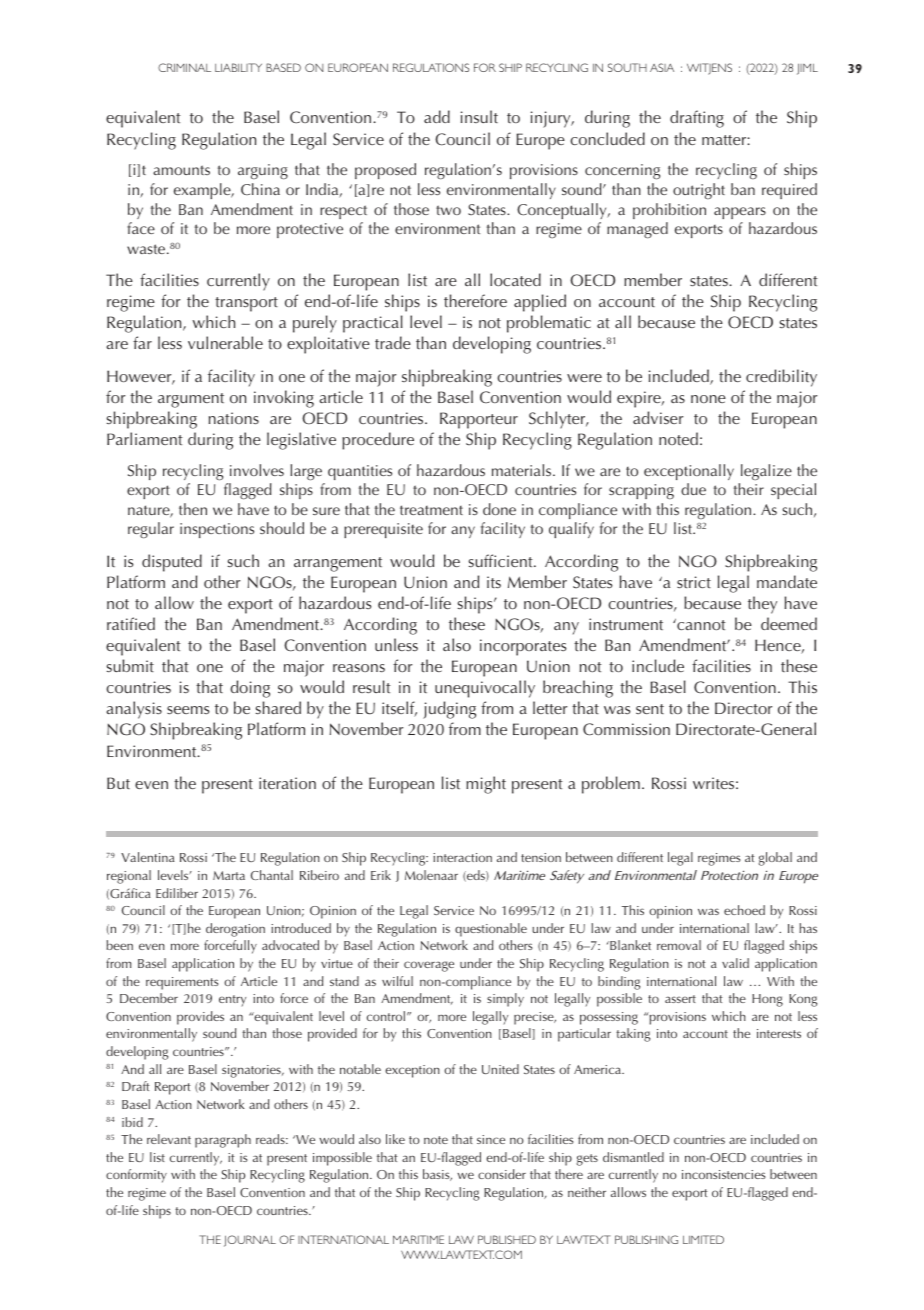 Image resolution: width=924 pixels, height=1310 pixels. I want to click on echoed, so click(744, 910).
